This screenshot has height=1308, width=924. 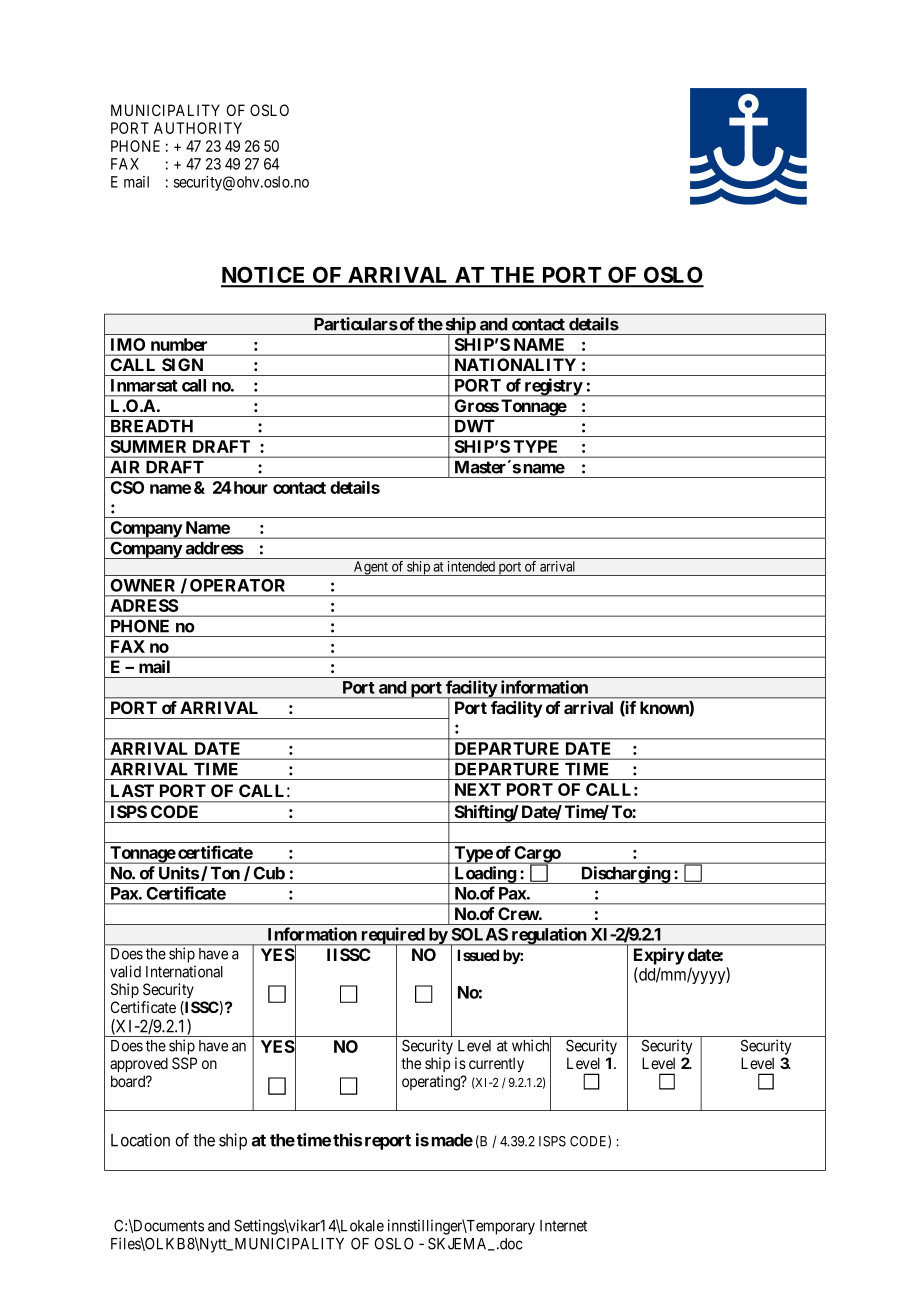 I want to click on number, so click(x=179, y=344).
